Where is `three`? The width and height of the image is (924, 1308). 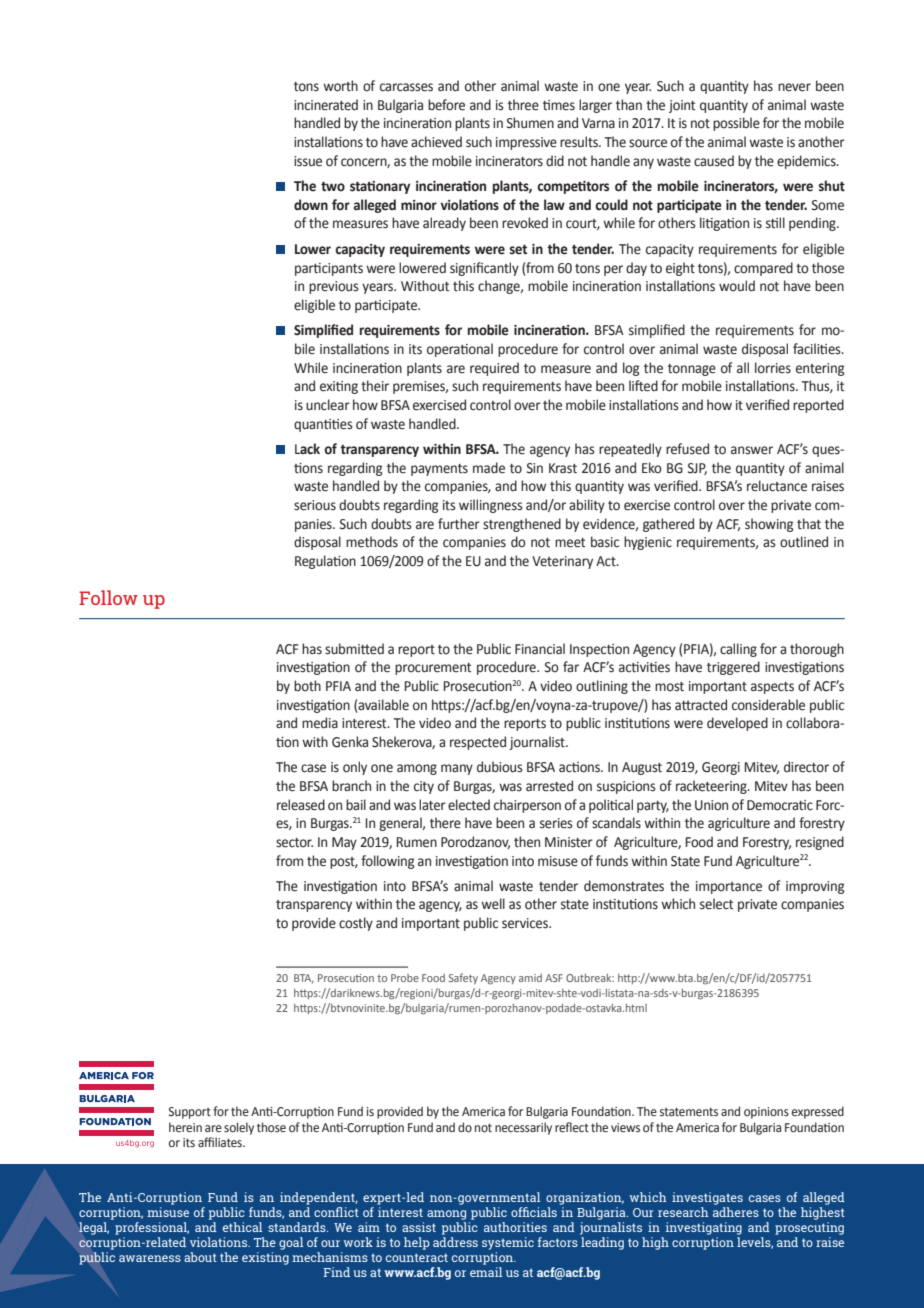
three is located at coordinates (523, 105).
